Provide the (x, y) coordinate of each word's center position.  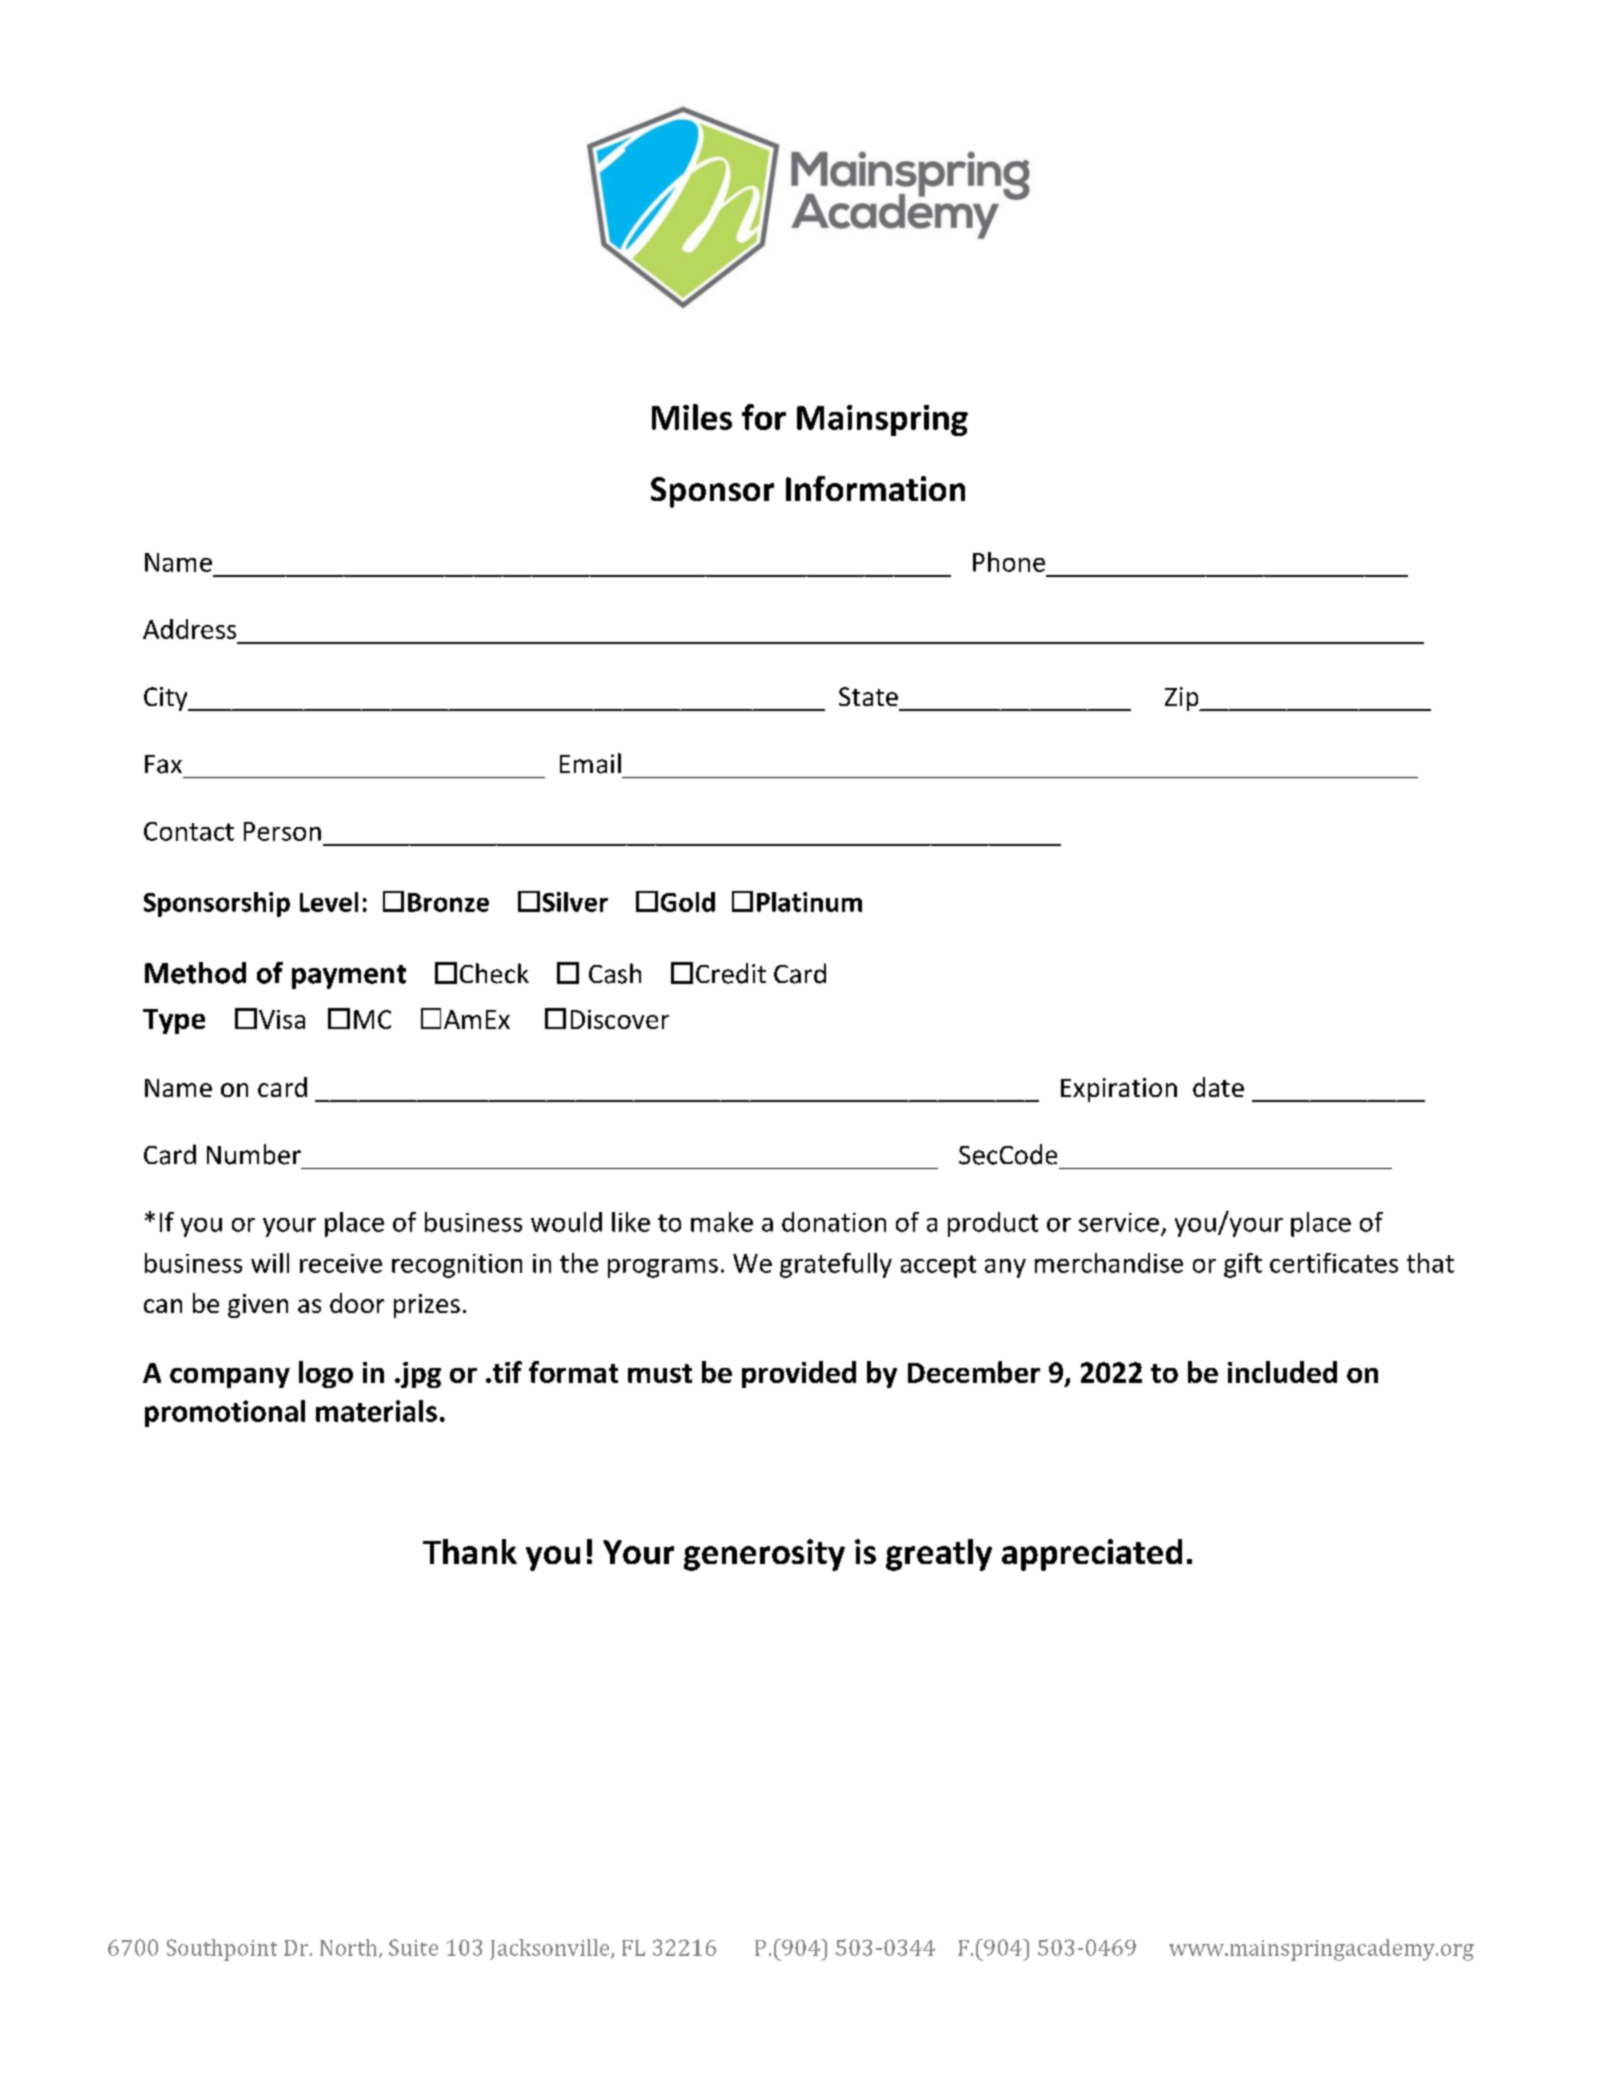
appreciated (1092, 1555)
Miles (692, 417)
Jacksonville (551, 1949)
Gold (688, 902)
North (350, 1948)
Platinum (809, 902)
